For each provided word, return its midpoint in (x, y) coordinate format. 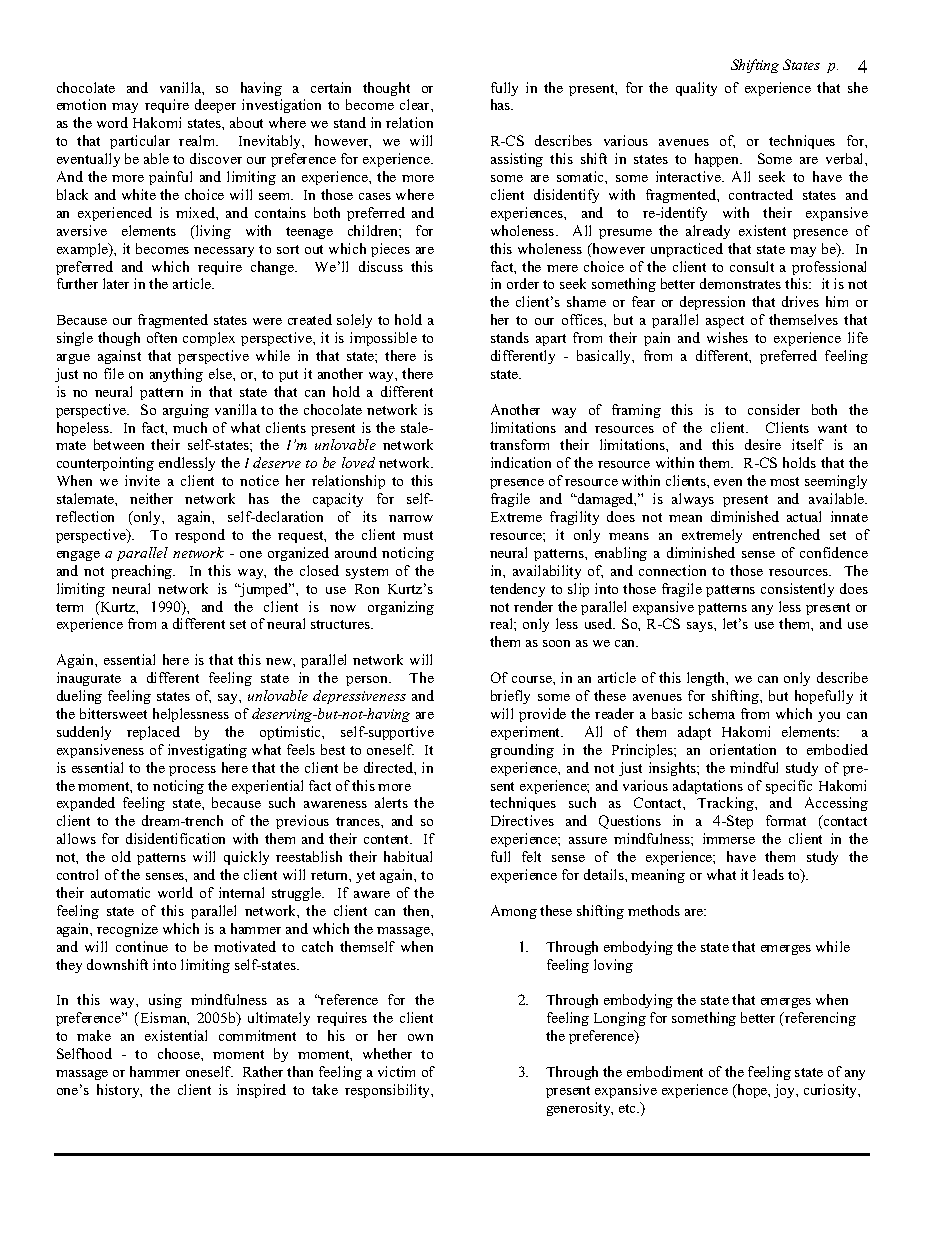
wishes (727, 337)
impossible (383, 339)
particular (140, 142)
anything (176, 375)
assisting (517, 160)
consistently (797, 590)
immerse (729, 838)
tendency (517, 590)
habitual (408, 856)
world (175, 892)
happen (718, 160)
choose (180, 1053)
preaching (143, 572)
